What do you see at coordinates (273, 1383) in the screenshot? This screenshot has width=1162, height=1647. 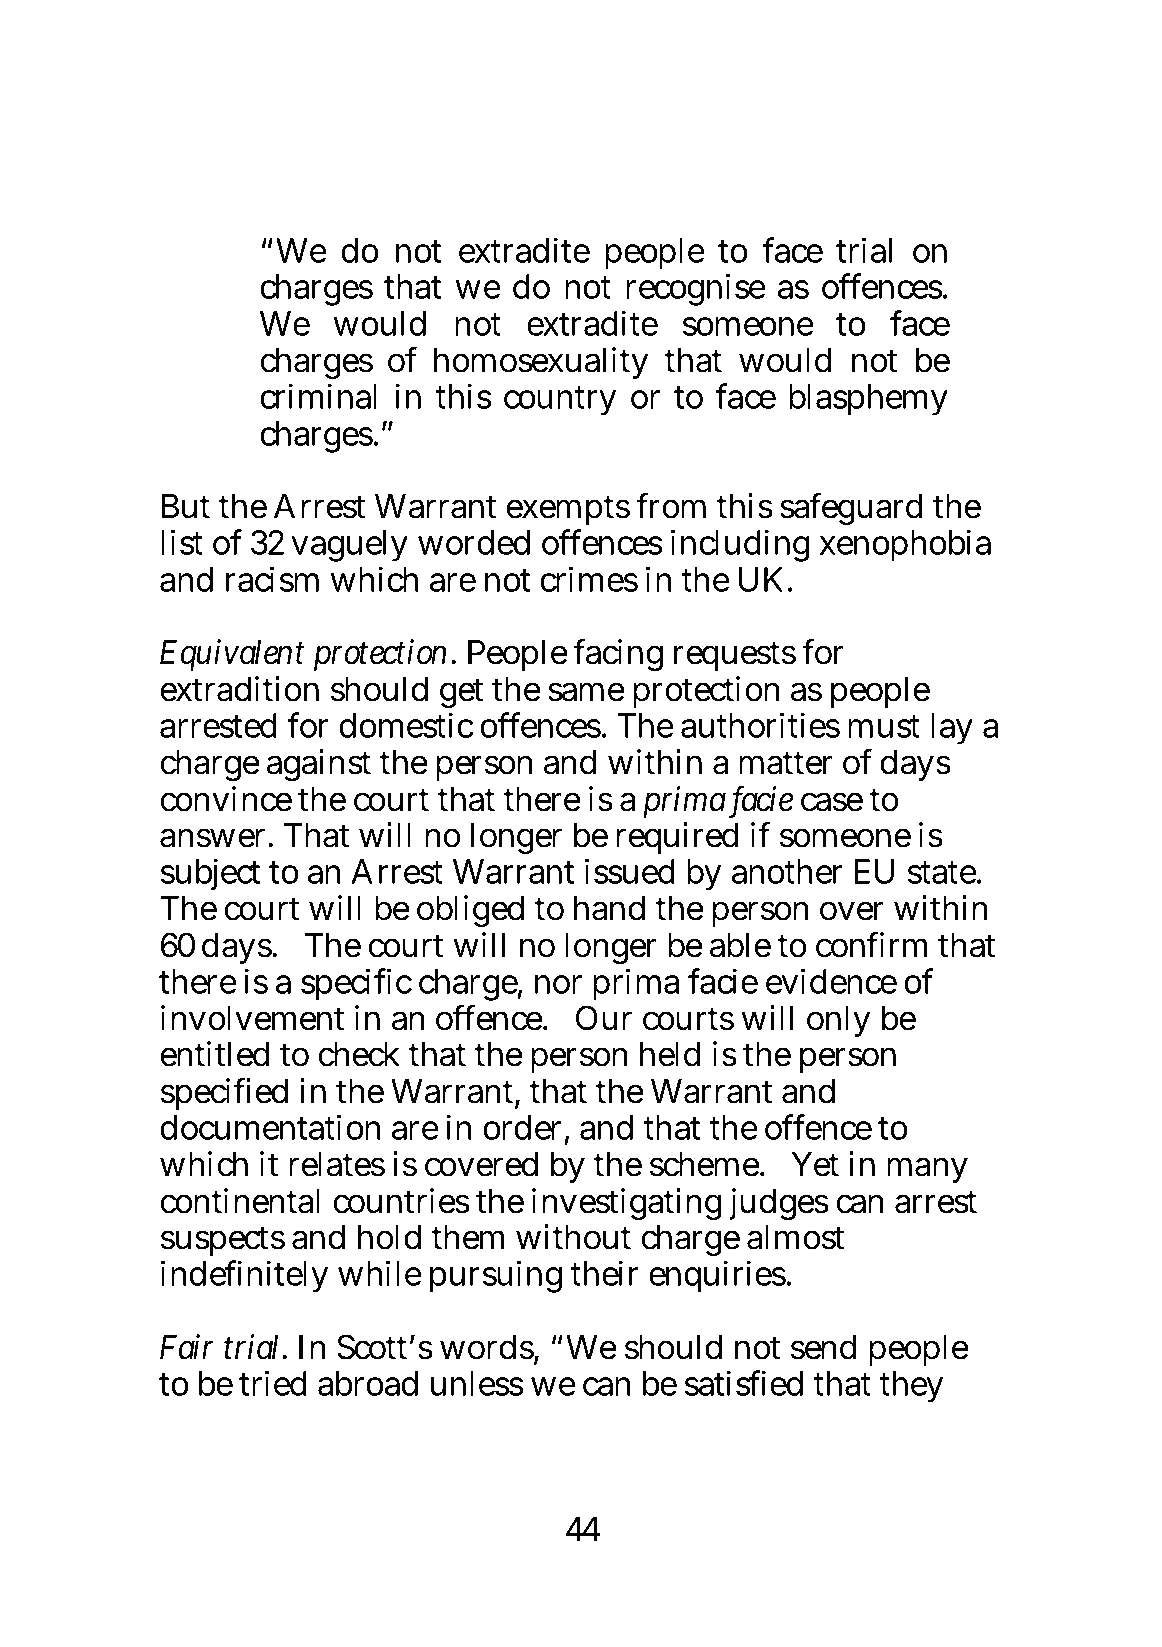 I see `tried` at bounding box center [273, 1383].
